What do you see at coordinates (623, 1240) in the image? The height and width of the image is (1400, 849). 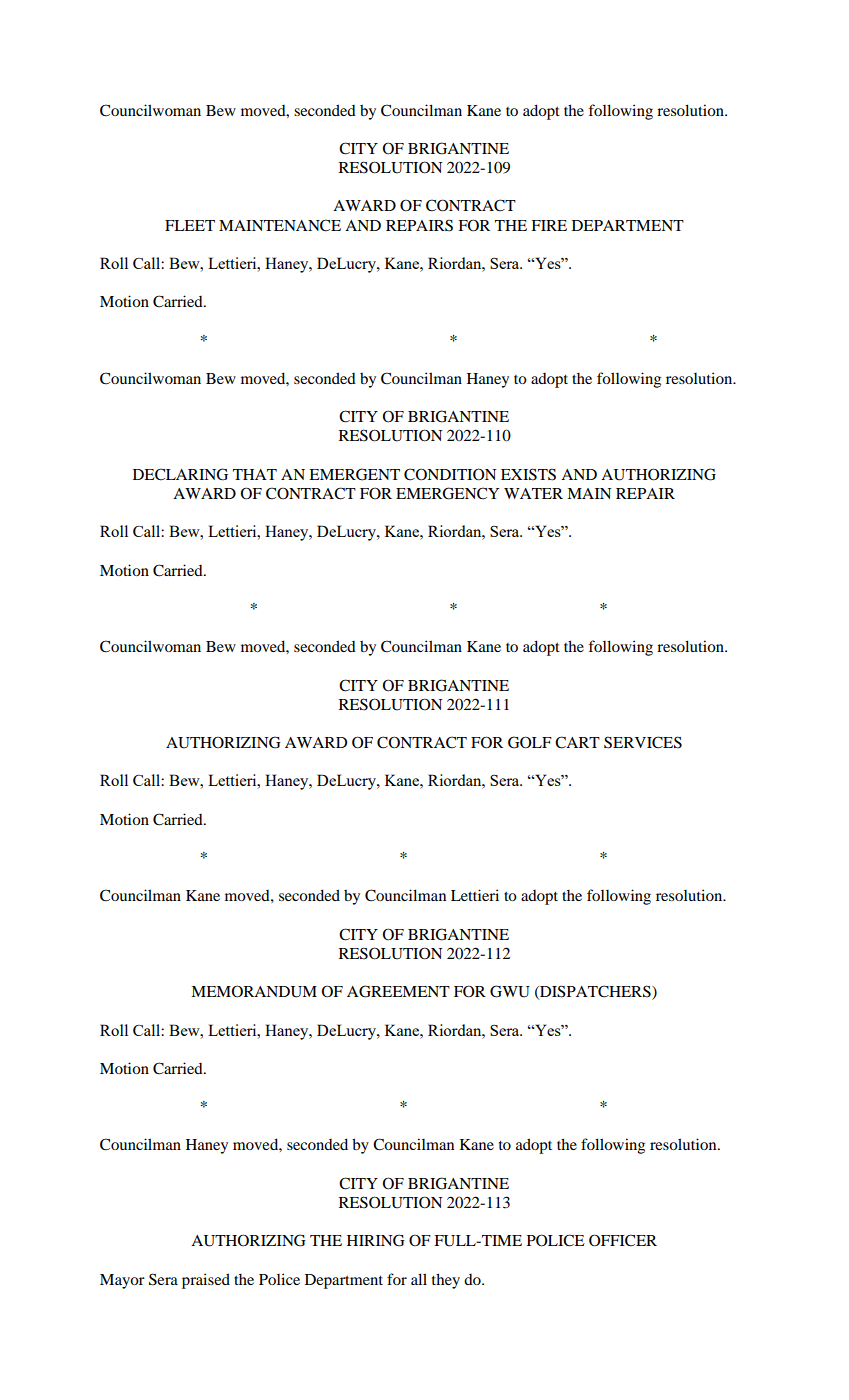 I see `OFFICER` at bounding box center [623, 1240].
